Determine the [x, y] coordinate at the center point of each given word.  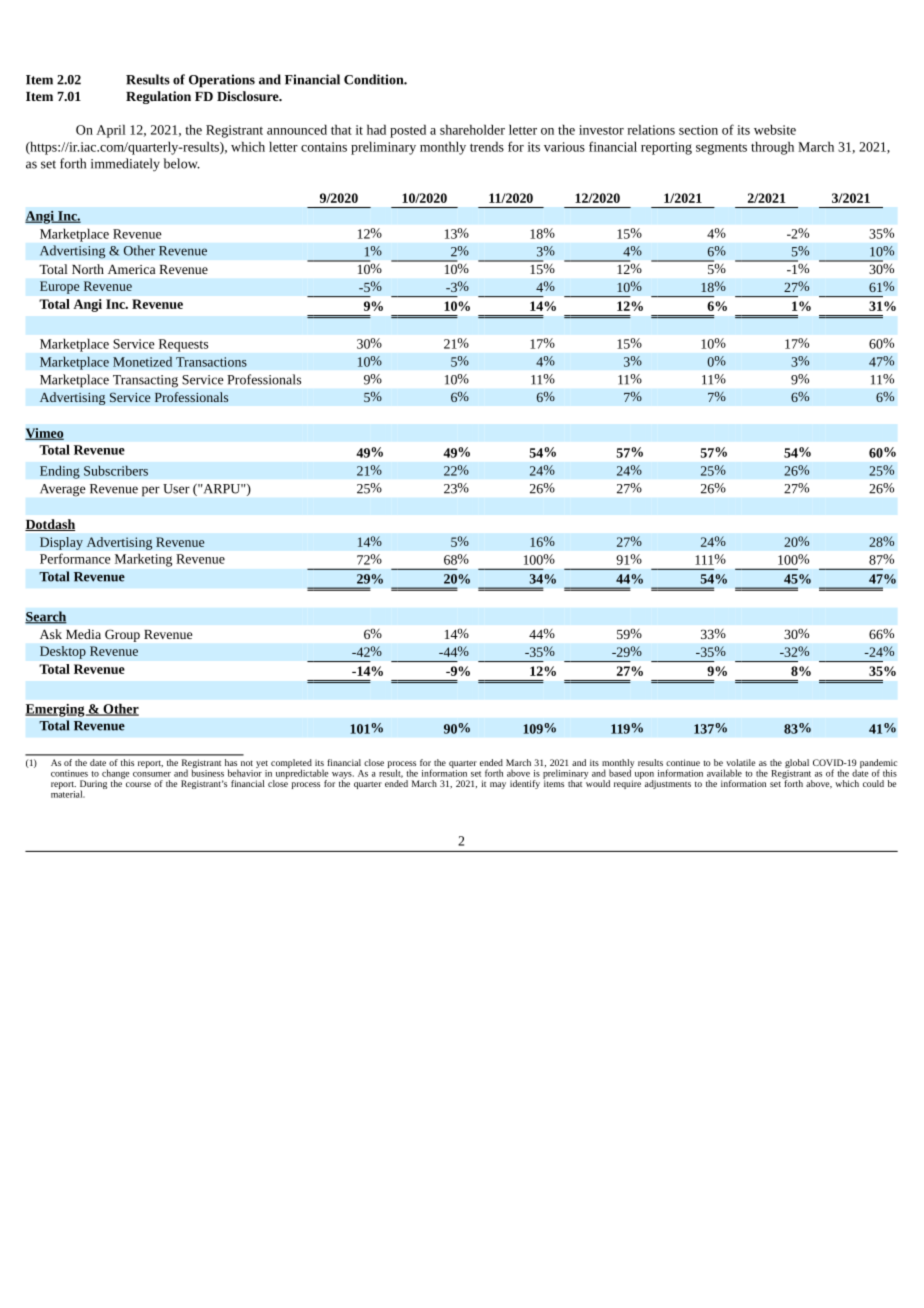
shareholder [472, 129]
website [775, 129]
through [772, 148]
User [176, 489]
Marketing [143, 560]
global [797, 763]
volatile [740, 762]
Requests [183, 345]
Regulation [158, 97]
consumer [152, 774]
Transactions [211, 362]
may [498, 785]
